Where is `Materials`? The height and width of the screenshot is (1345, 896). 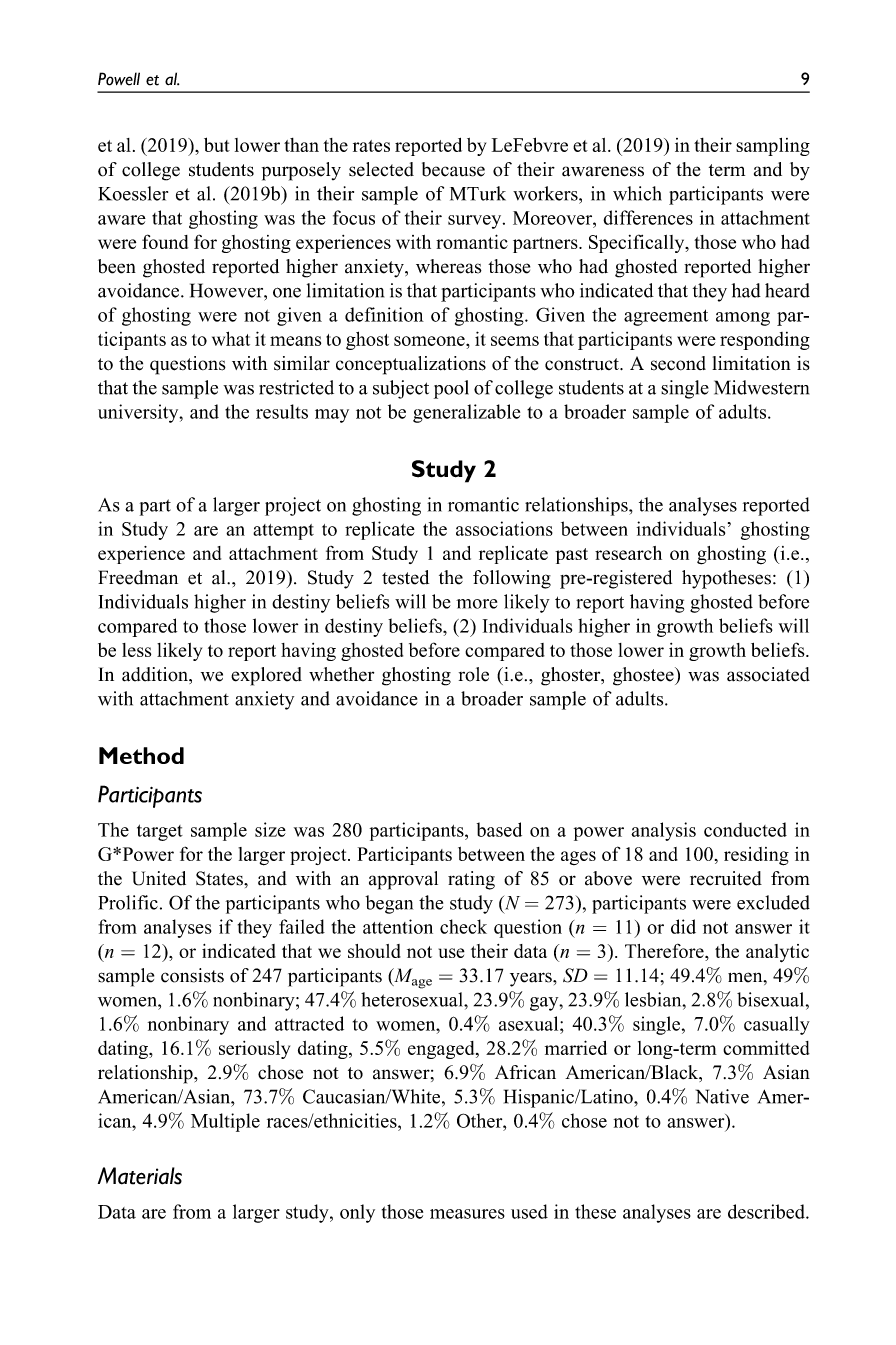
Materials is located at coordinates (140, 1176).
